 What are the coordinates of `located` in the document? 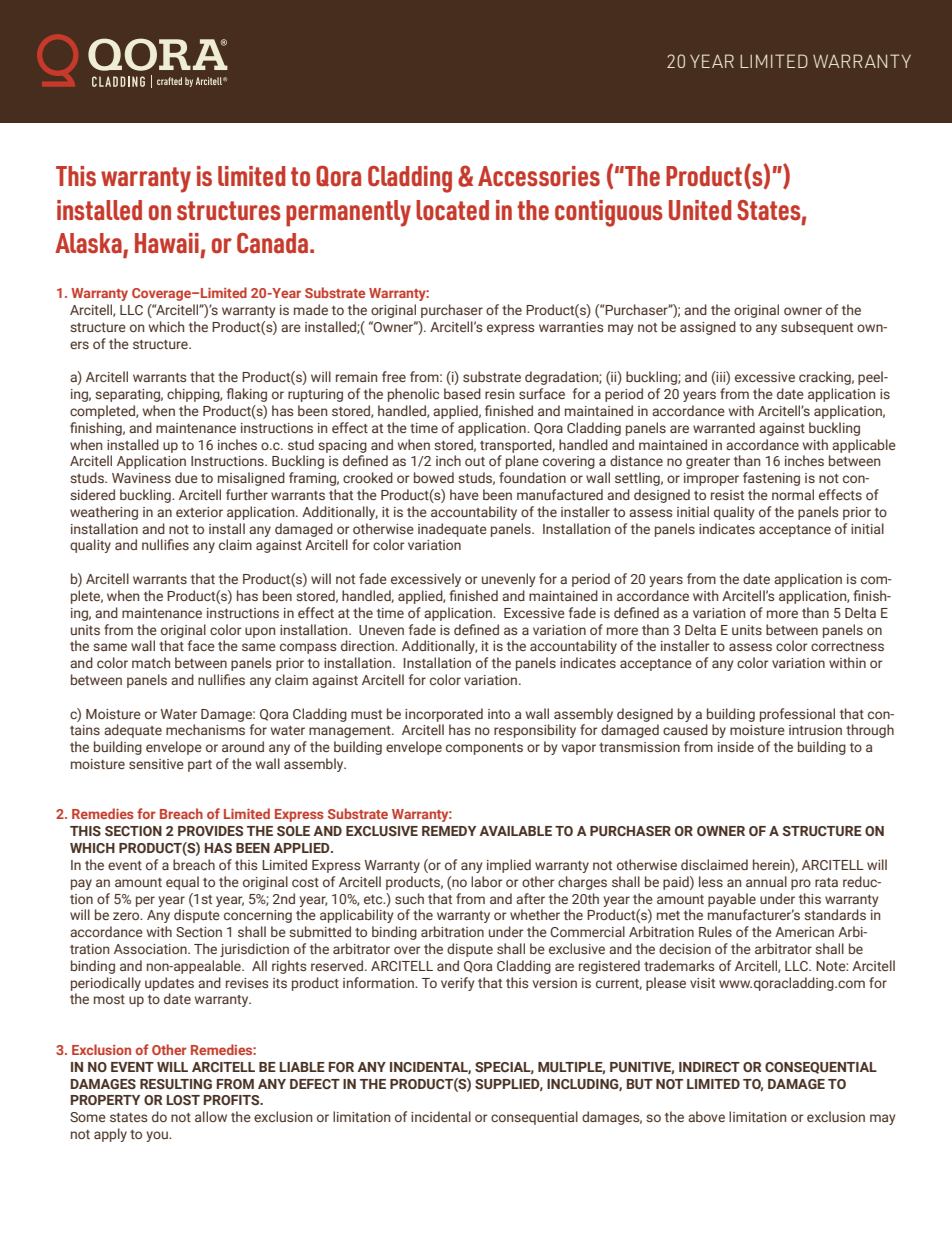 It's located at (452, 210).
